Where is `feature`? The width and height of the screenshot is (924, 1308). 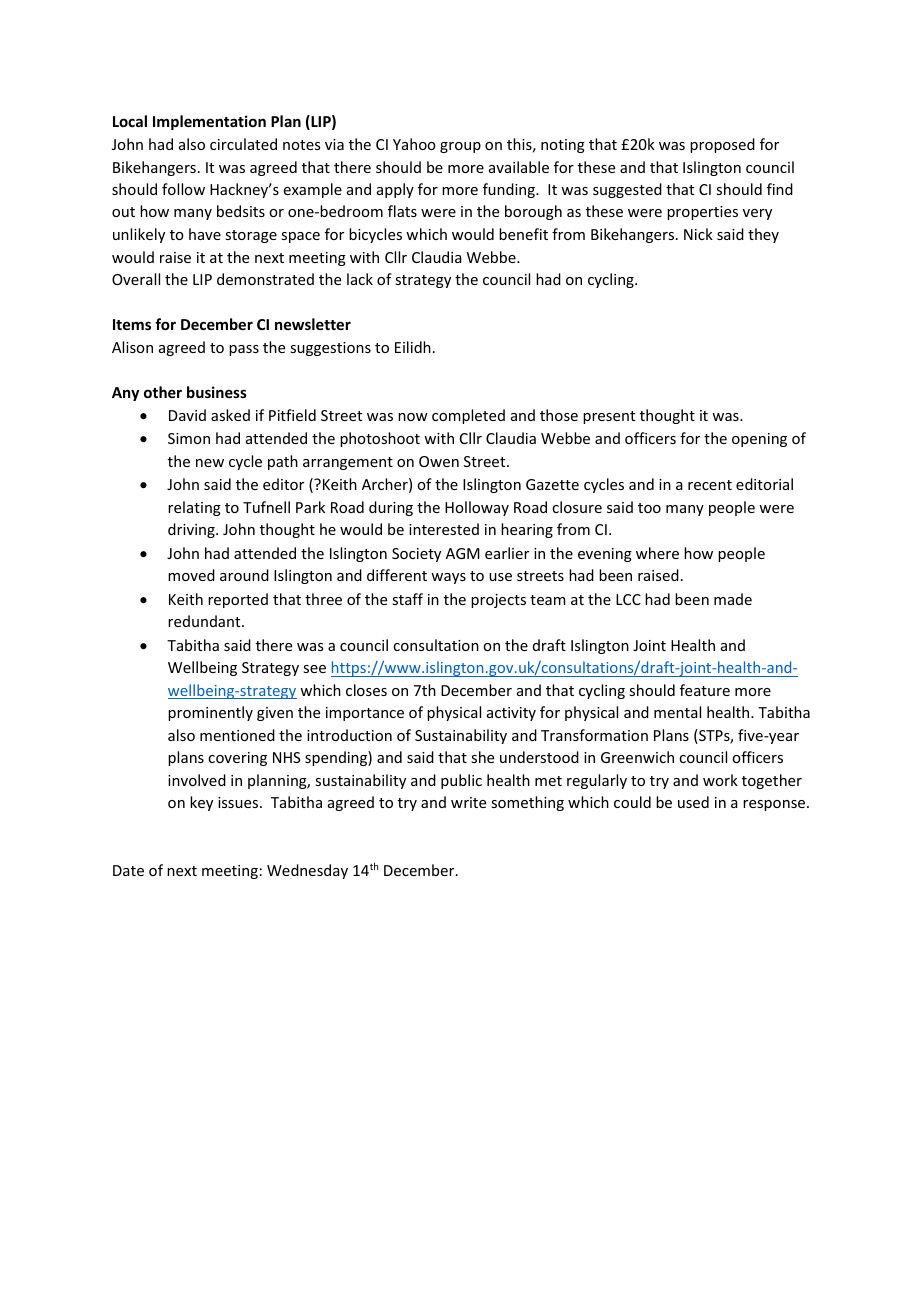 feature is located at coordinates (705, 690).
